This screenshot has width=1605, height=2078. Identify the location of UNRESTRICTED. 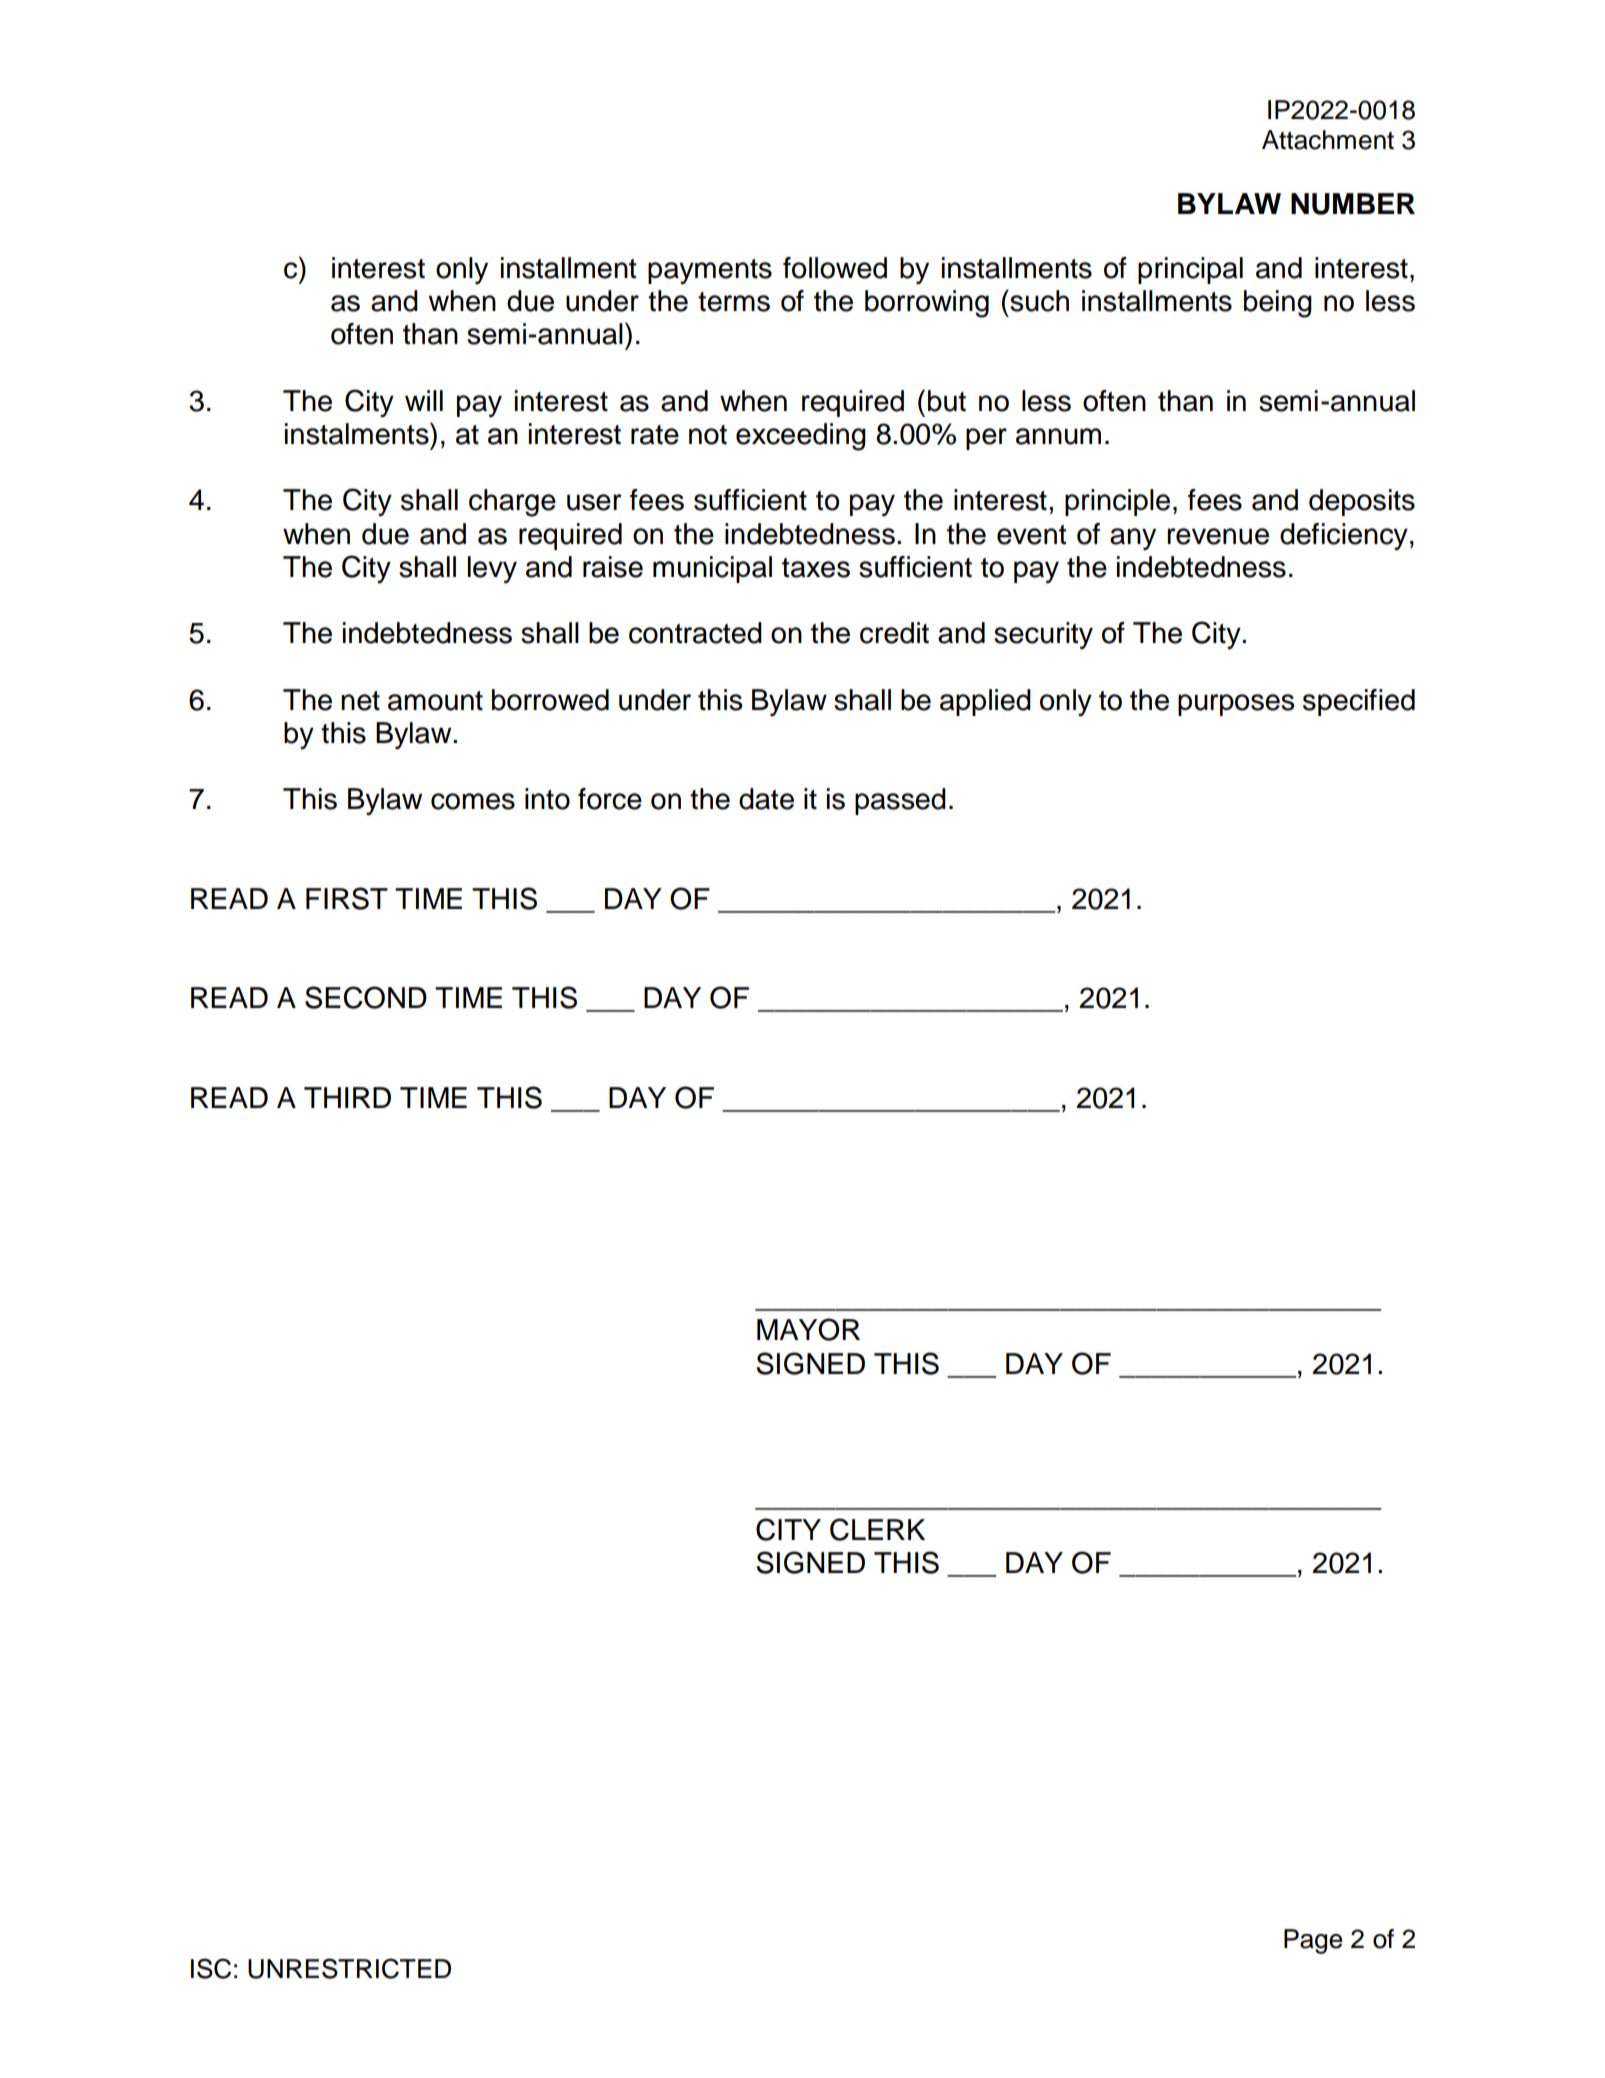
(349, 1968).
